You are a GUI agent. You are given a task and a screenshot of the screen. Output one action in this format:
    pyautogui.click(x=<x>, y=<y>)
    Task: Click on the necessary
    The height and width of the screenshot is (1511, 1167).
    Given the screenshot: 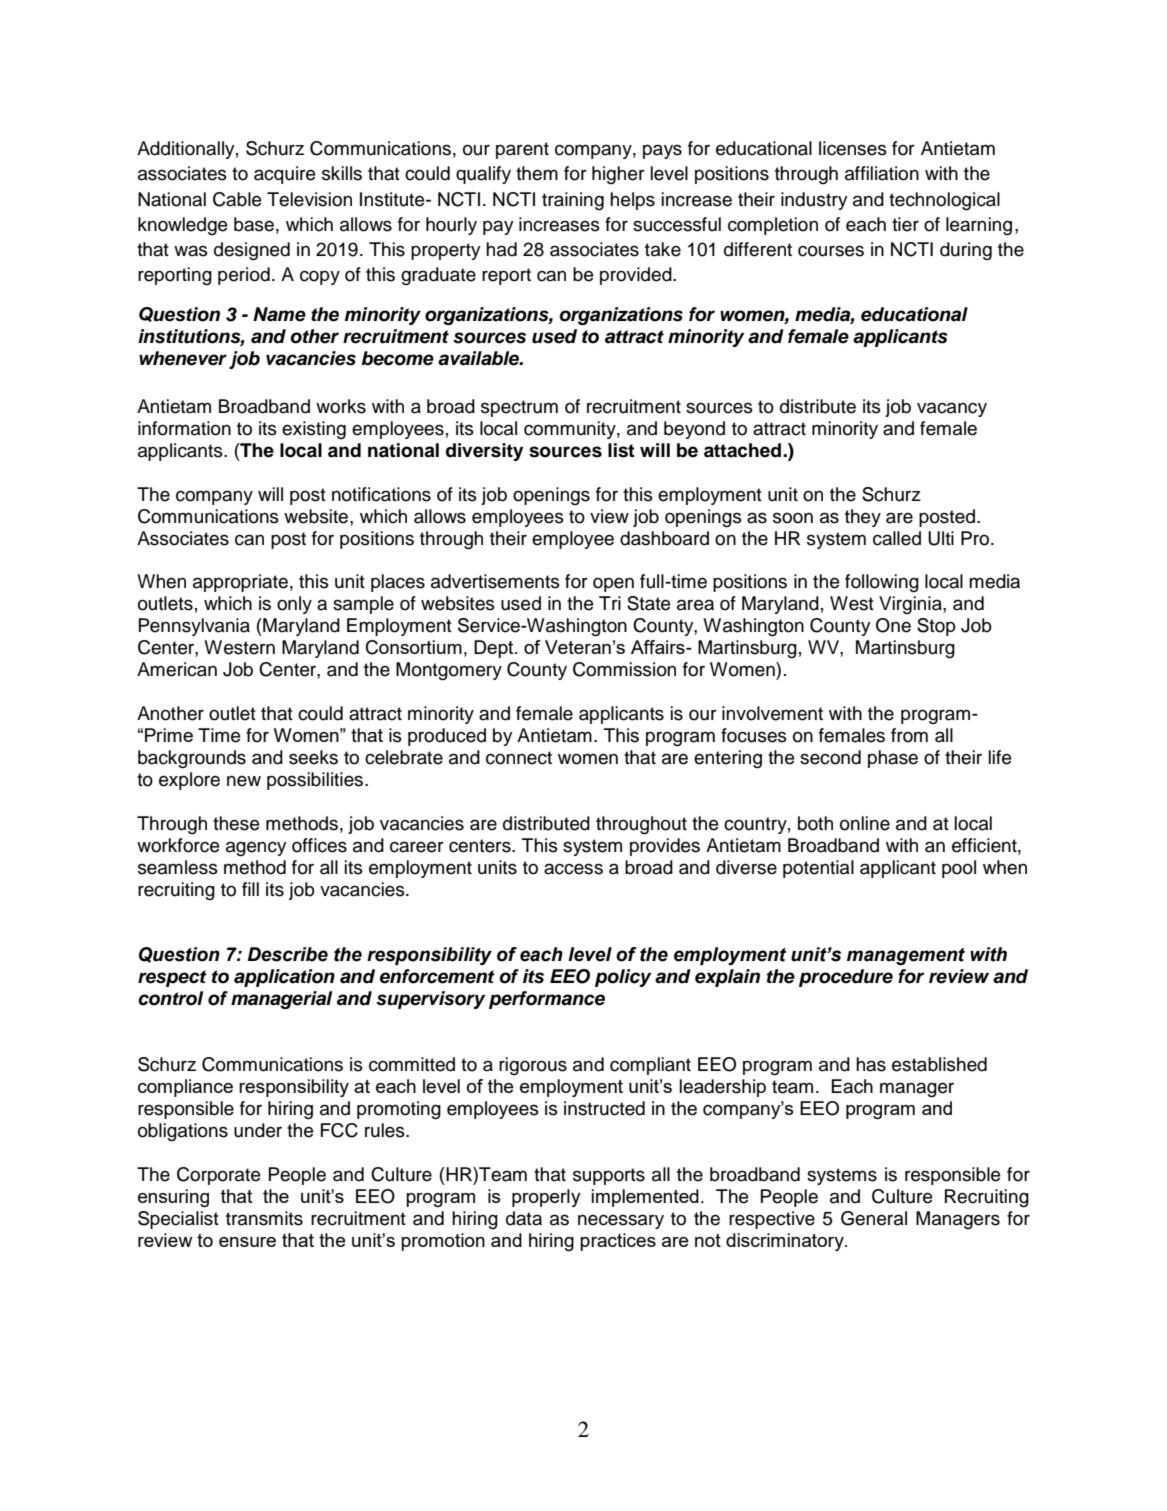 What is the action you would take?
    pyautogui.click(x=621, y=1221)
